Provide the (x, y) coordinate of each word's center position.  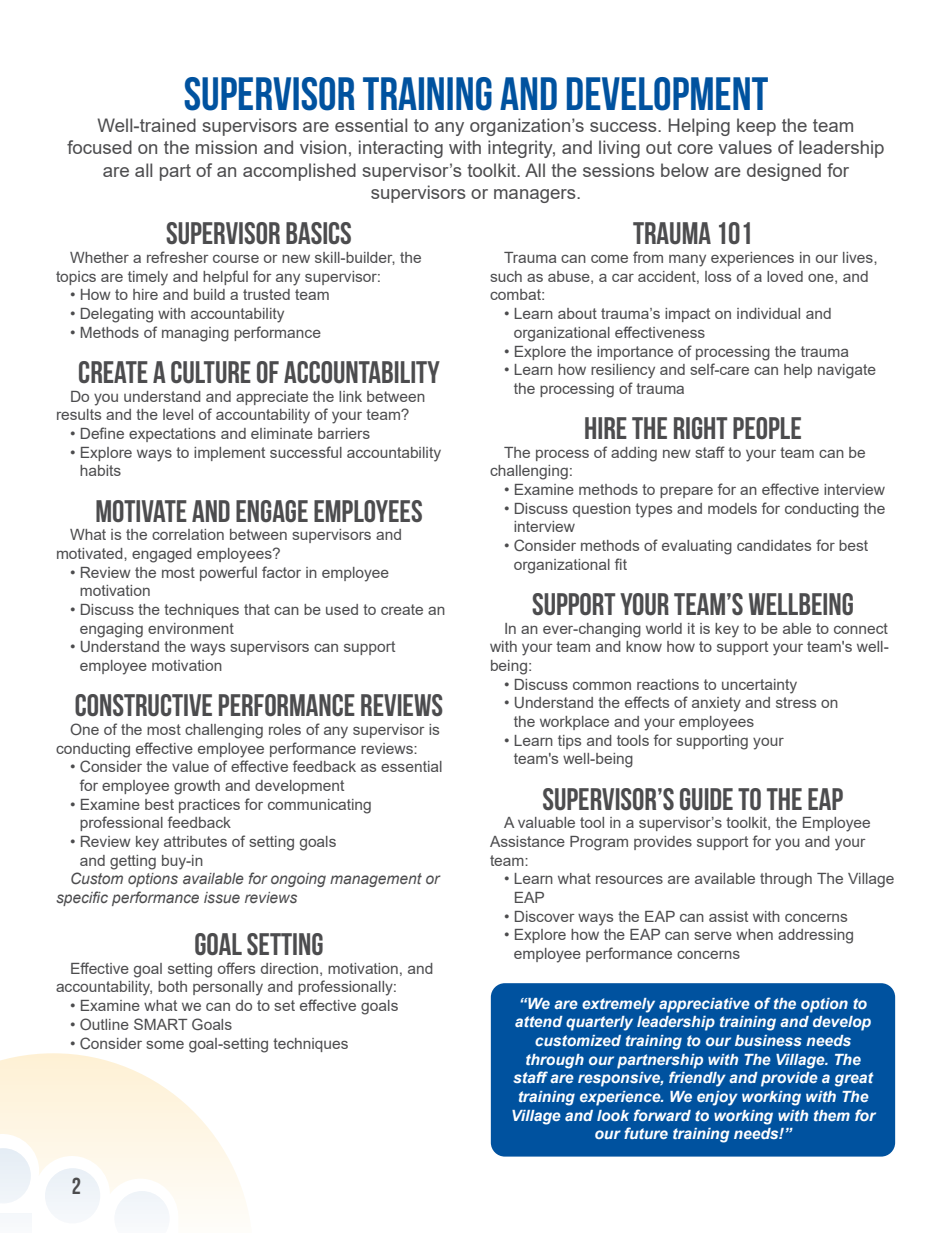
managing (195, 334)
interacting (401, 149)
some (165, 1045)
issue (222, 897)
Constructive (143, 705)
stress (796, 702)
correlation (188, 534)
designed (784, 172)
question (602, 510)
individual (768, 313)
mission (226, 147)
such (506, 276)
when (754, 934)
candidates (774, 545)
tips (569, 742)
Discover (545, 916)
